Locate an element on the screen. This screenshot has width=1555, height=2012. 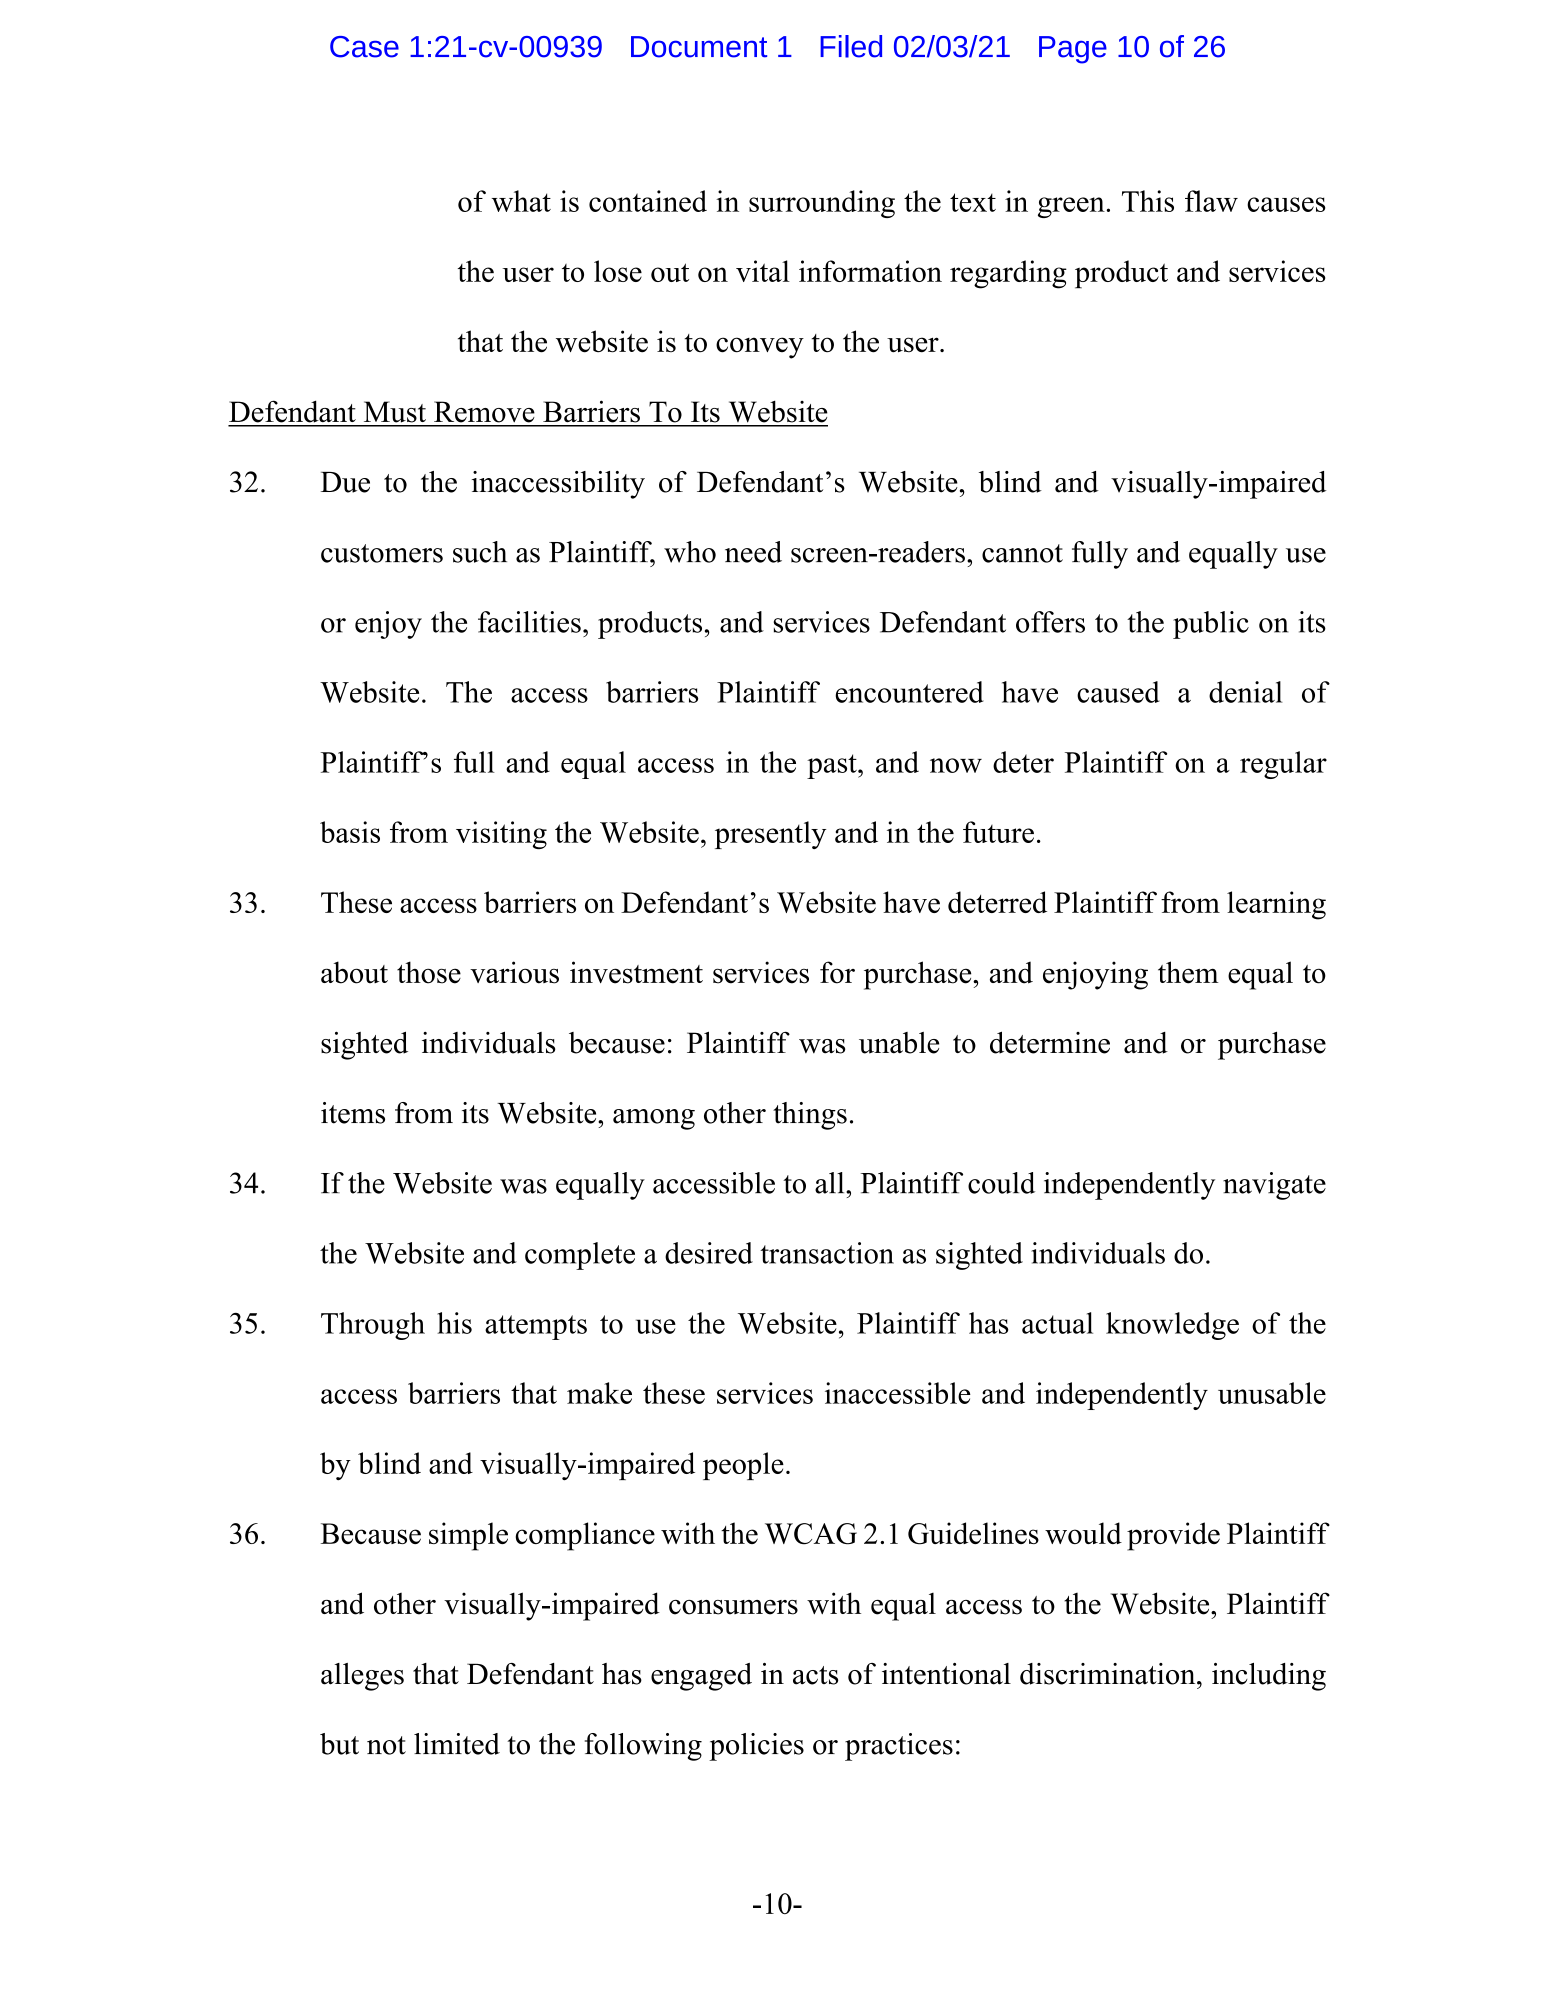
limited is located at coordinates (457, 1744).
